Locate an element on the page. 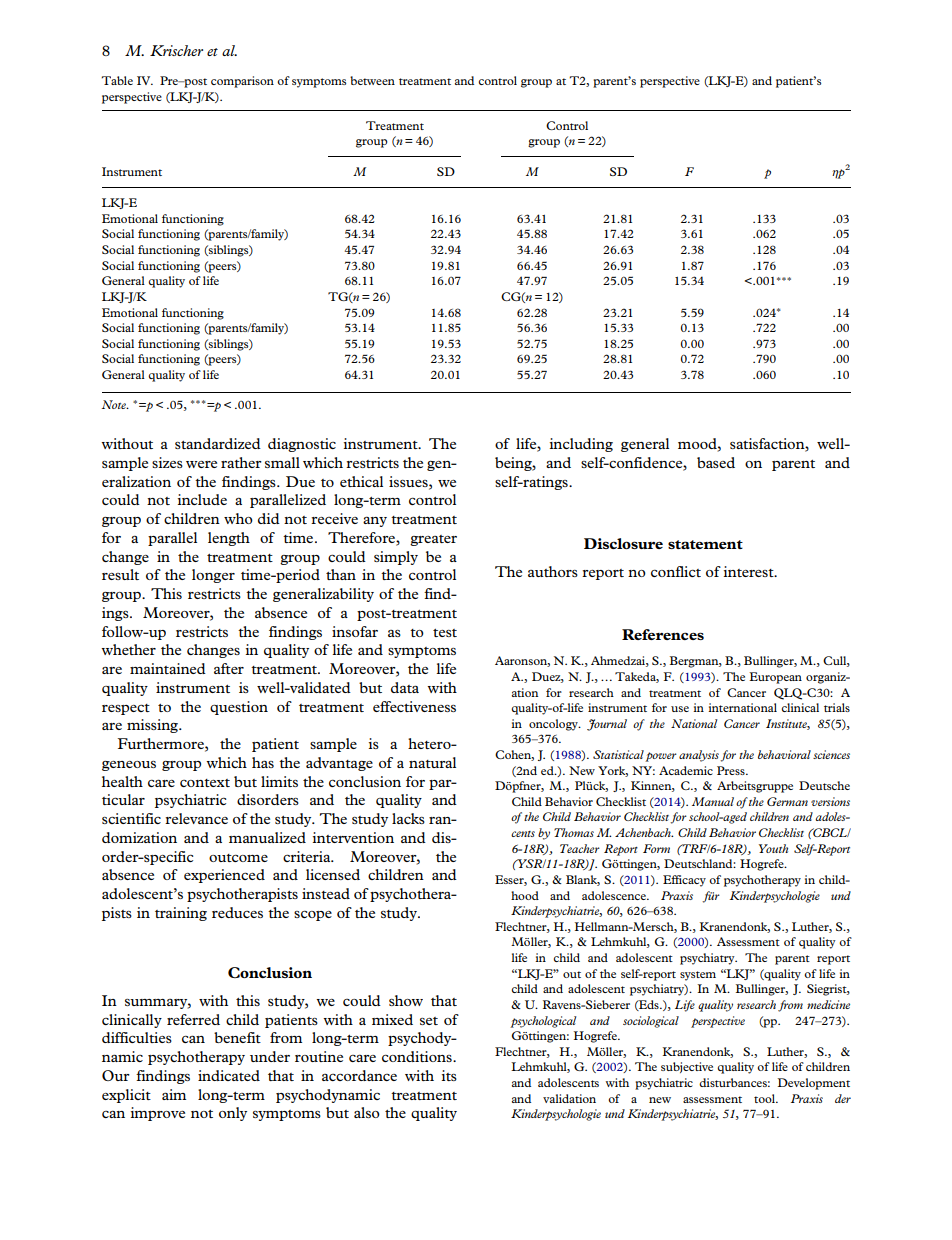 The height and width of the document is (1240, 952). indicated is located at coordinates (229, 1075).
